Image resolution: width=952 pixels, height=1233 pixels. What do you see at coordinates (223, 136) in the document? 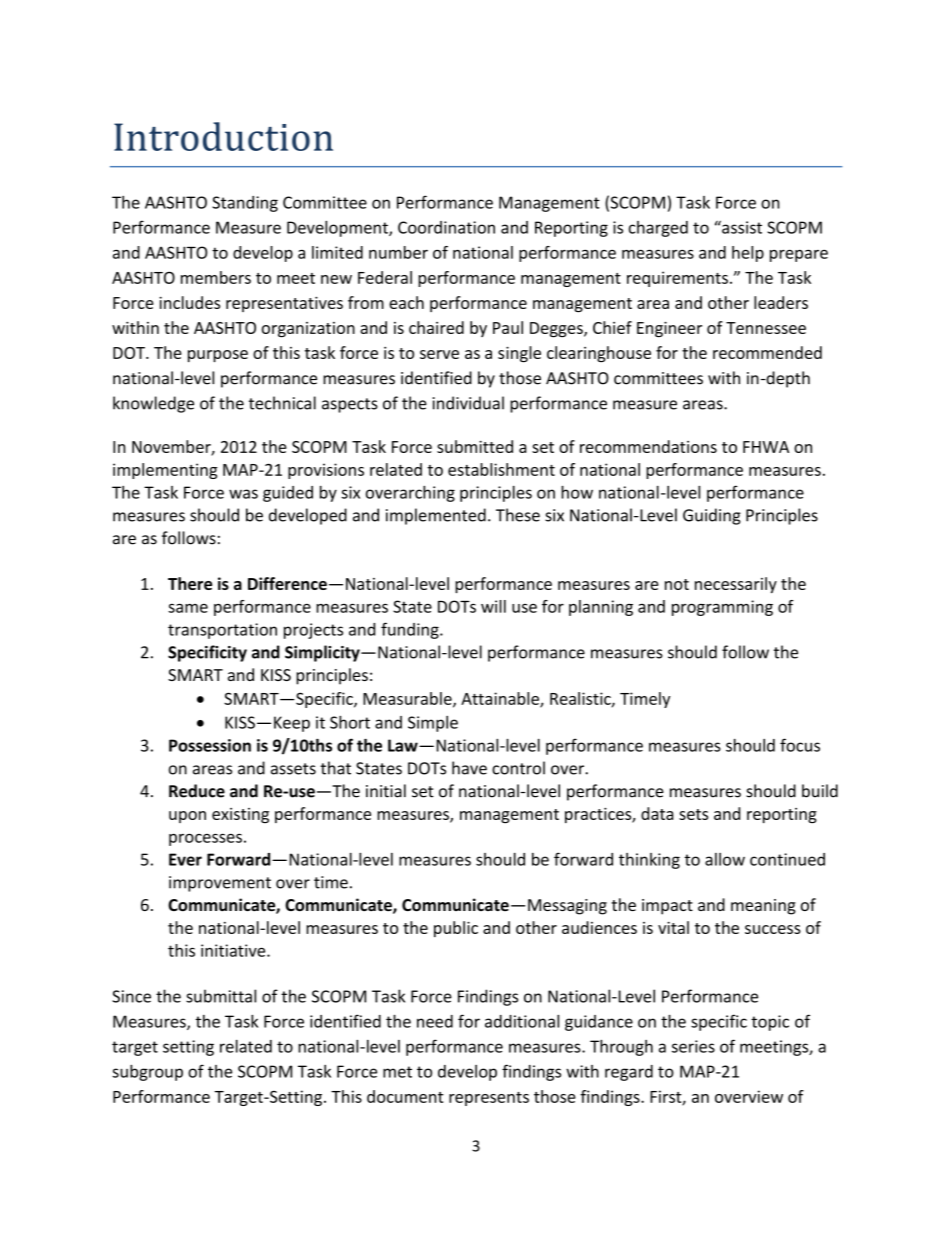
I see `Introduction` at bounding box center [223, 136].
